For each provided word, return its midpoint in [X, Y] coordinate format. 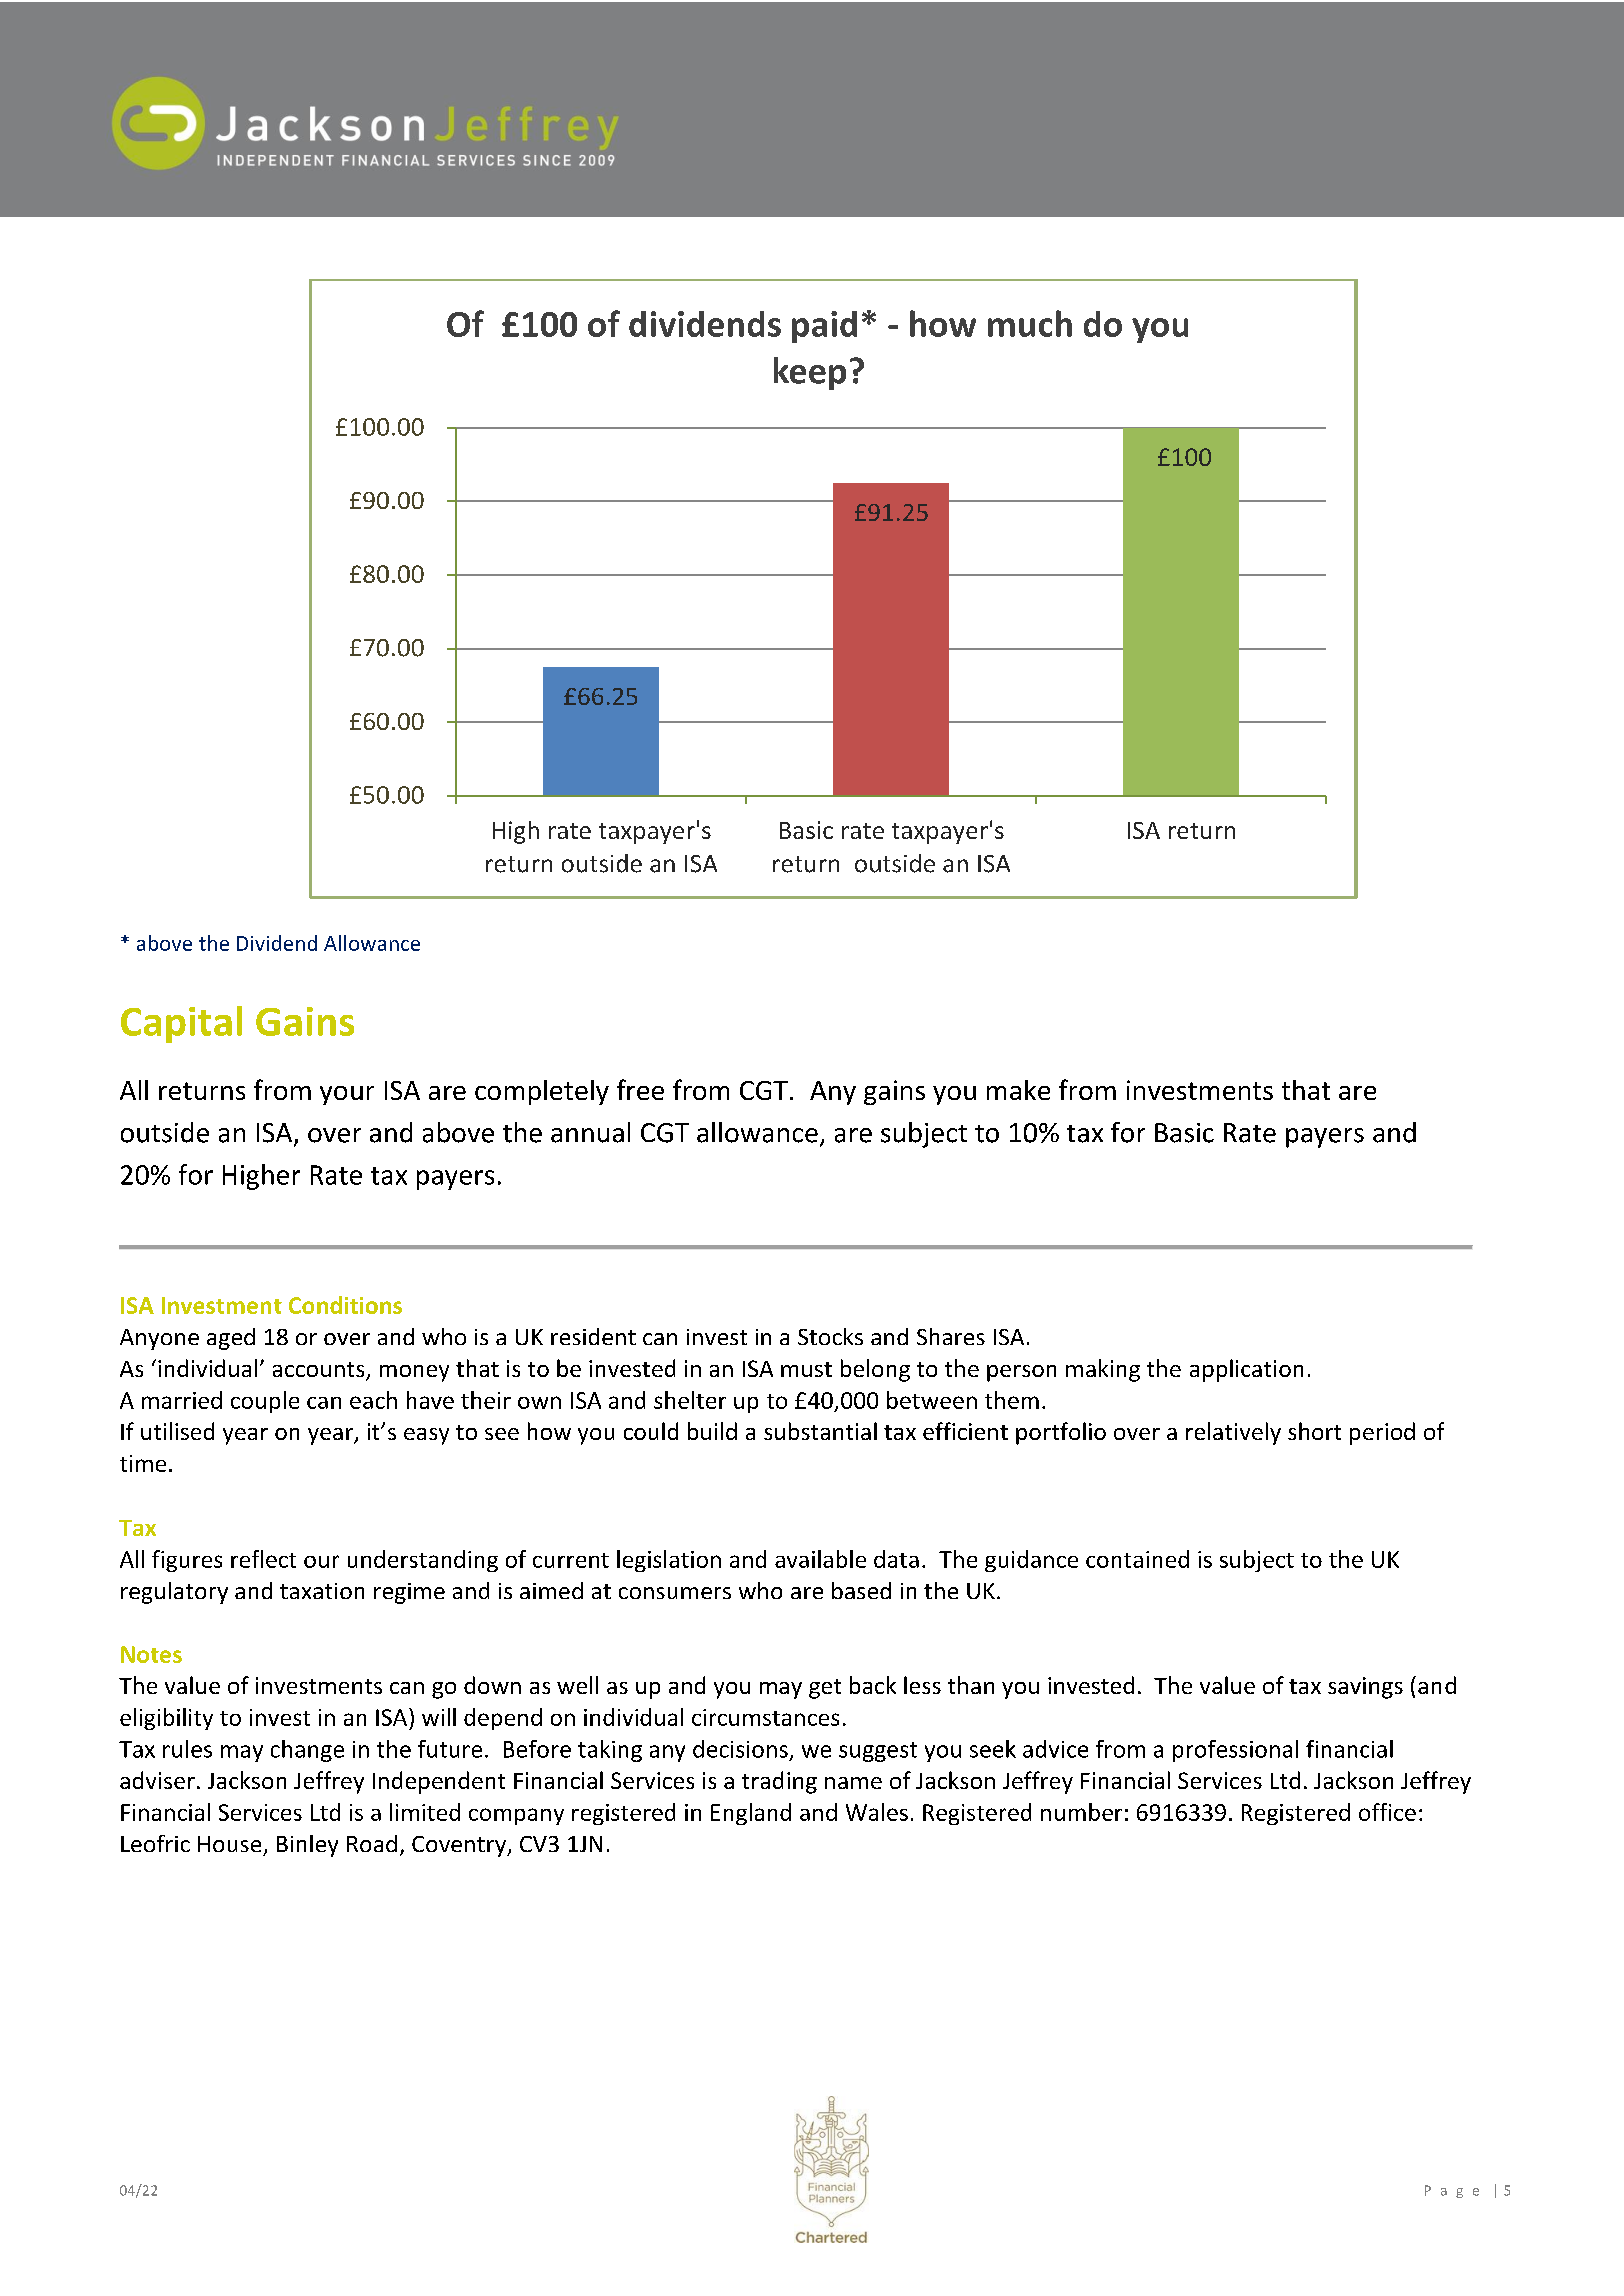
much [1030, 323]
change [307, 1751]
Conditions [345, 1305]
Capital [181, 1024]
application [1246, 1370]
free [640, 1089]
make [1018, 1090]
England [751, 1814]
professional [1235, 1751]
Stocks [830, 1336]
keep [810, 373]
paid [824, 327]
